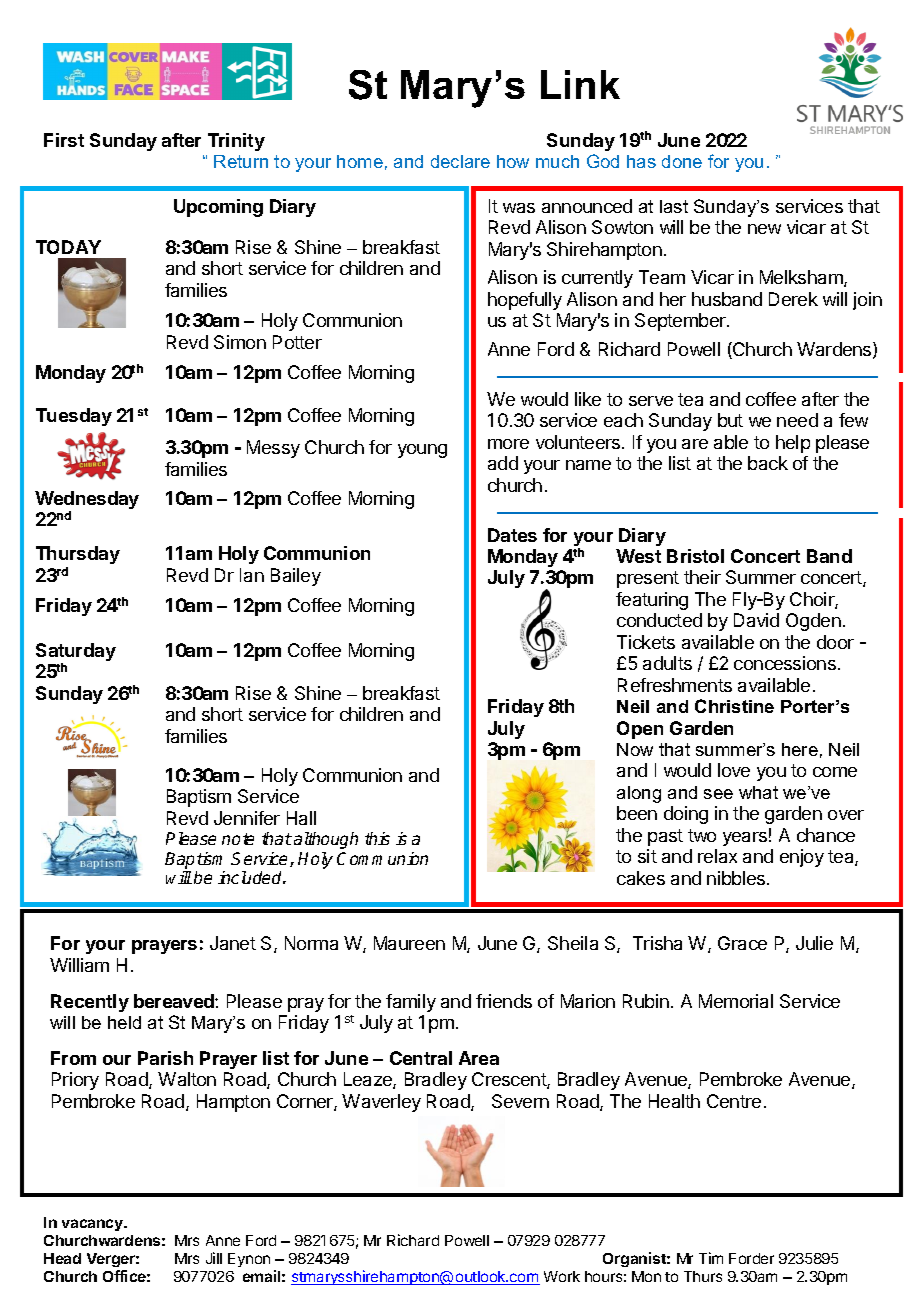 This screenshot has height=1308, width=924. I want to click on this, so click(377, 838).
